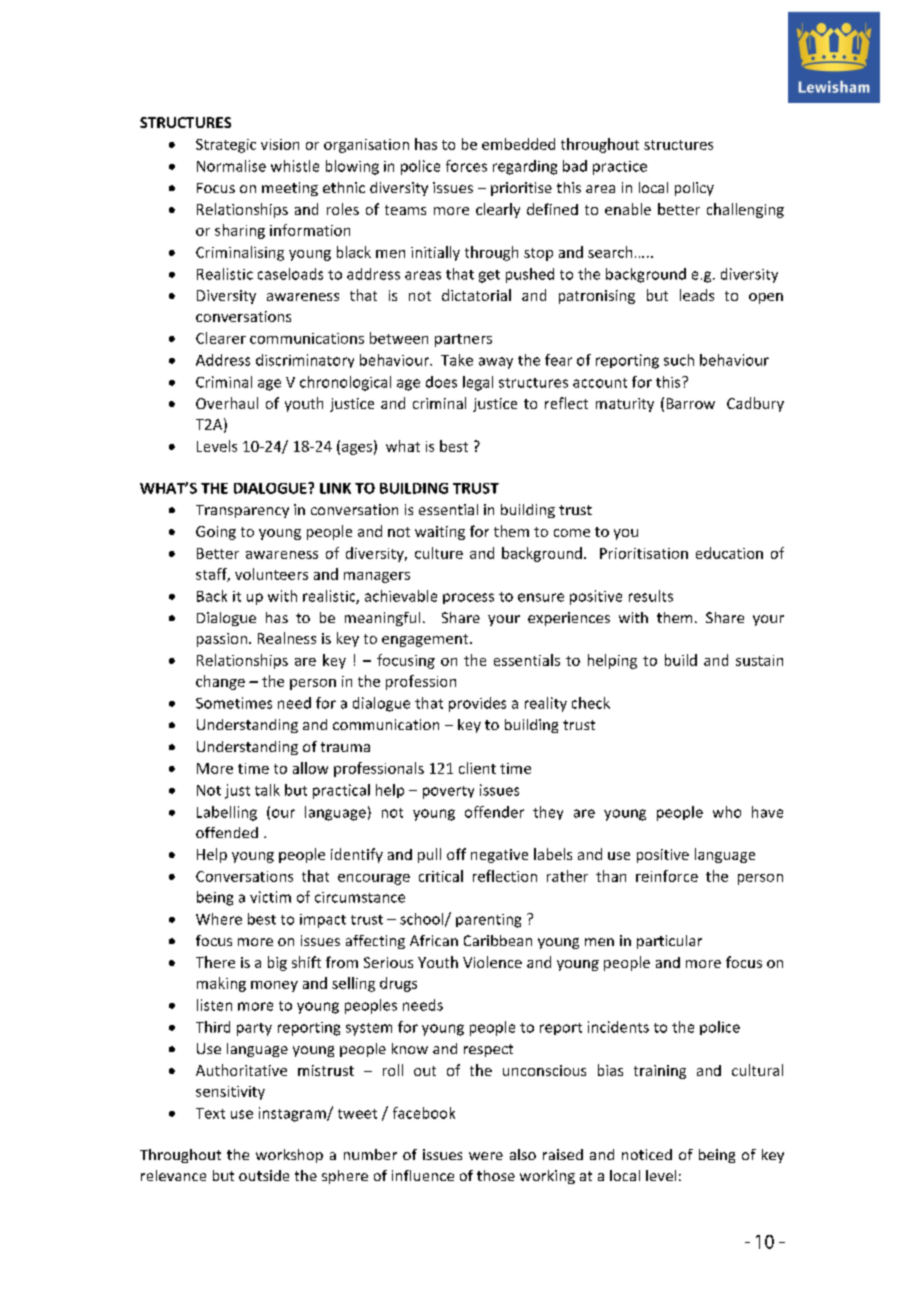  Describe the element at coordinates (478, 383) in the screenshot. I see `legal` at that location.
